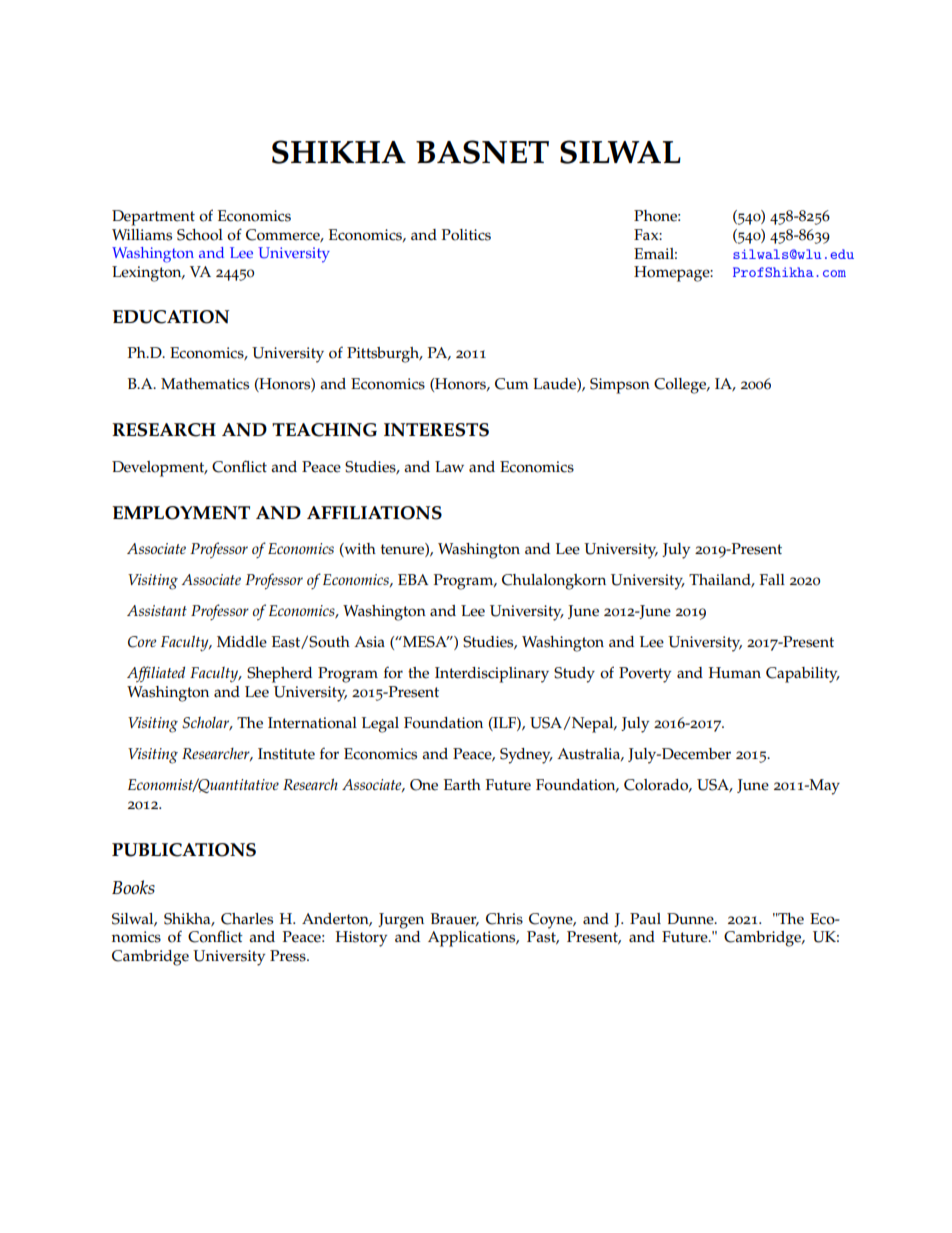 The image size is (952, 1233). What do you see at coordinates (247, 919) in the screenshot?
I see `Charles` at bounding box center [247, 919].
